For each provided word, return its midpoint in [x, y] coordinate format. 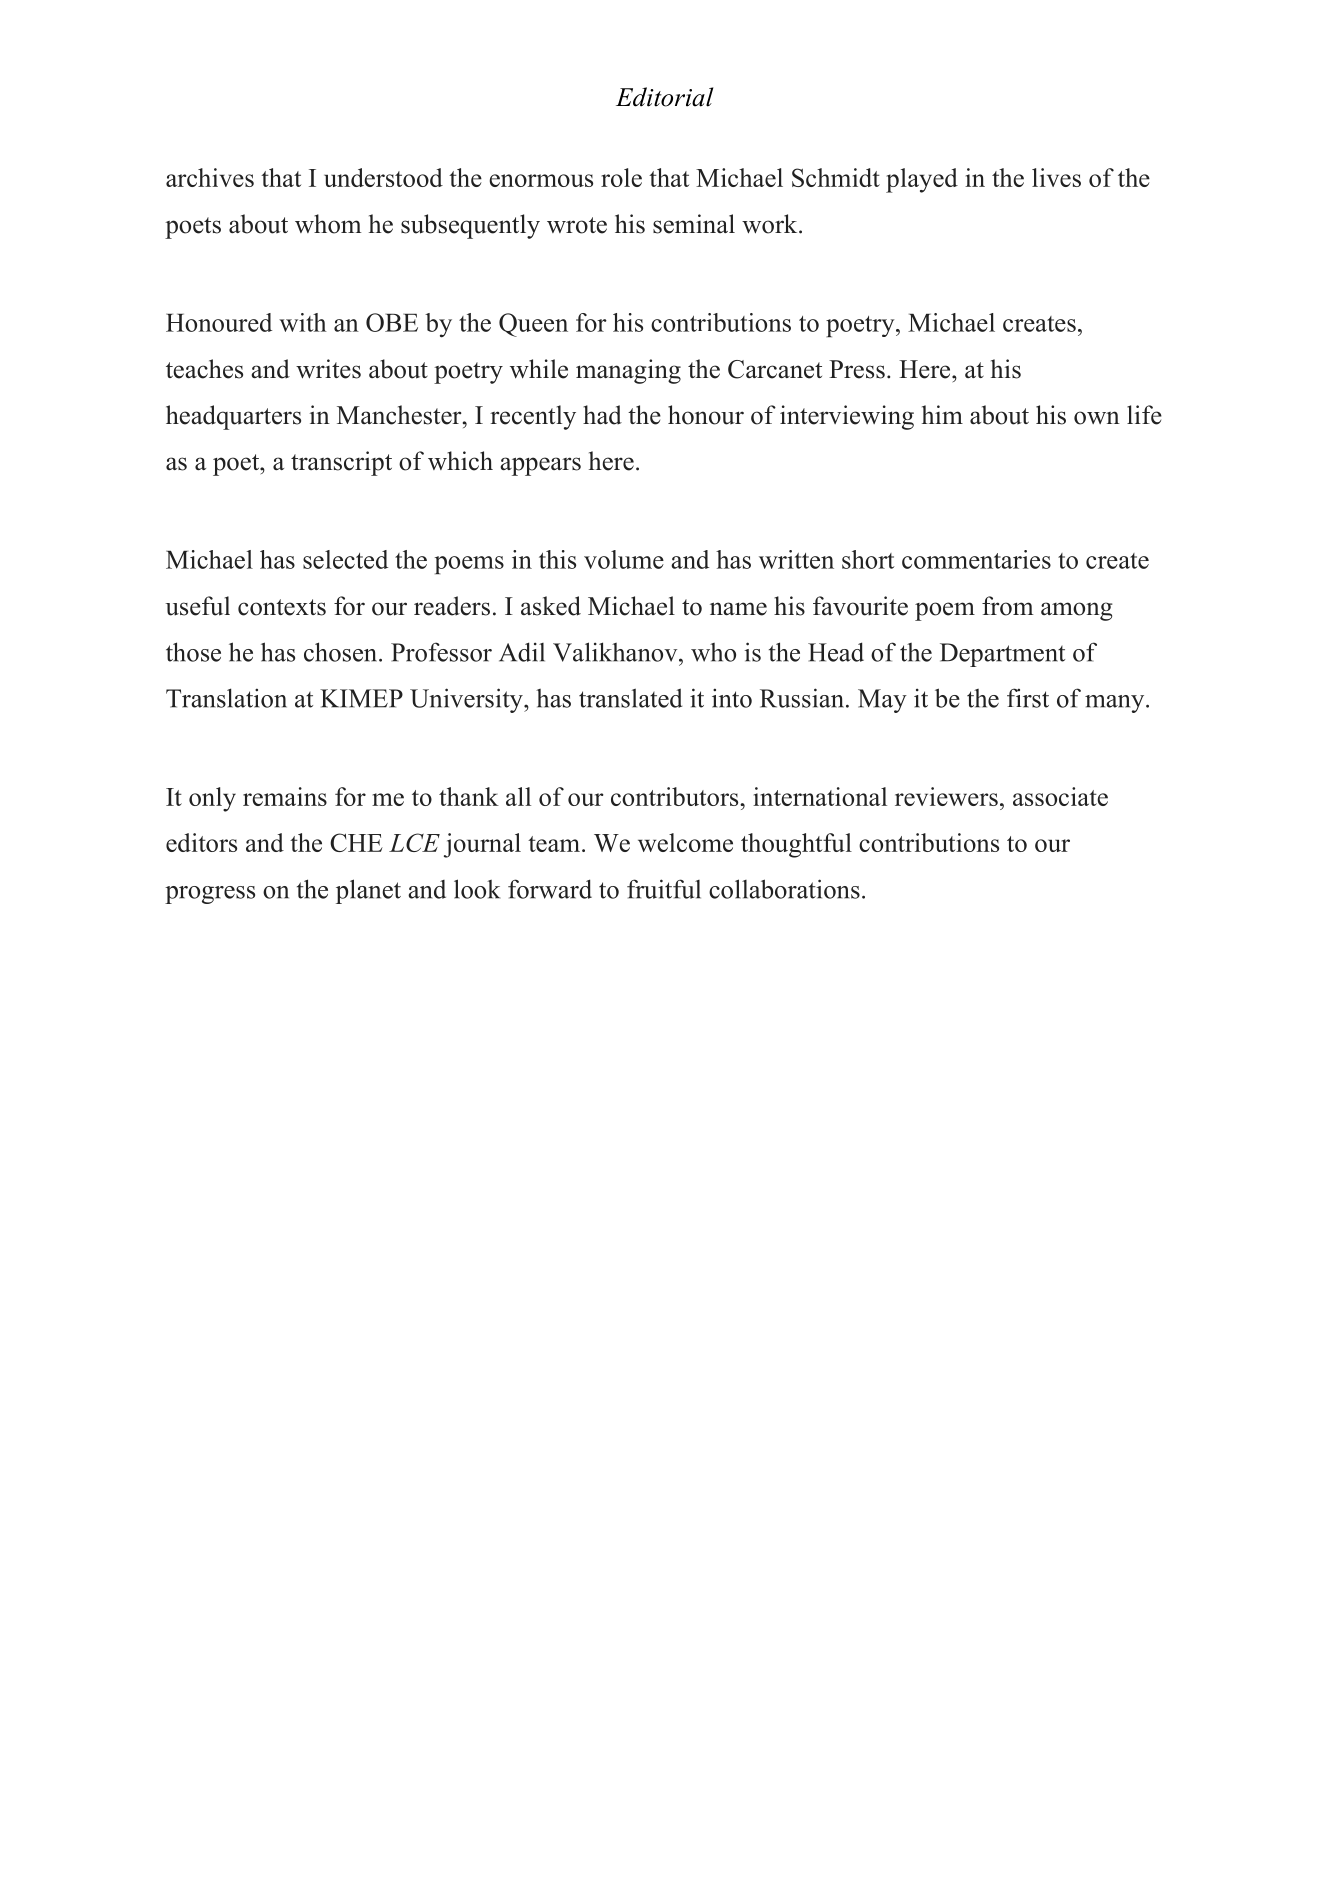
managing [628, 371]
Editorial [665, 97]
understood [383, 177]
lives [1056, 177]
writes [328, 369]
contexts [282, 607]
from [1008, 606]
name [738, 609]
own [1097, 418]
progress [210, 895]
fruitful [664, 889]
